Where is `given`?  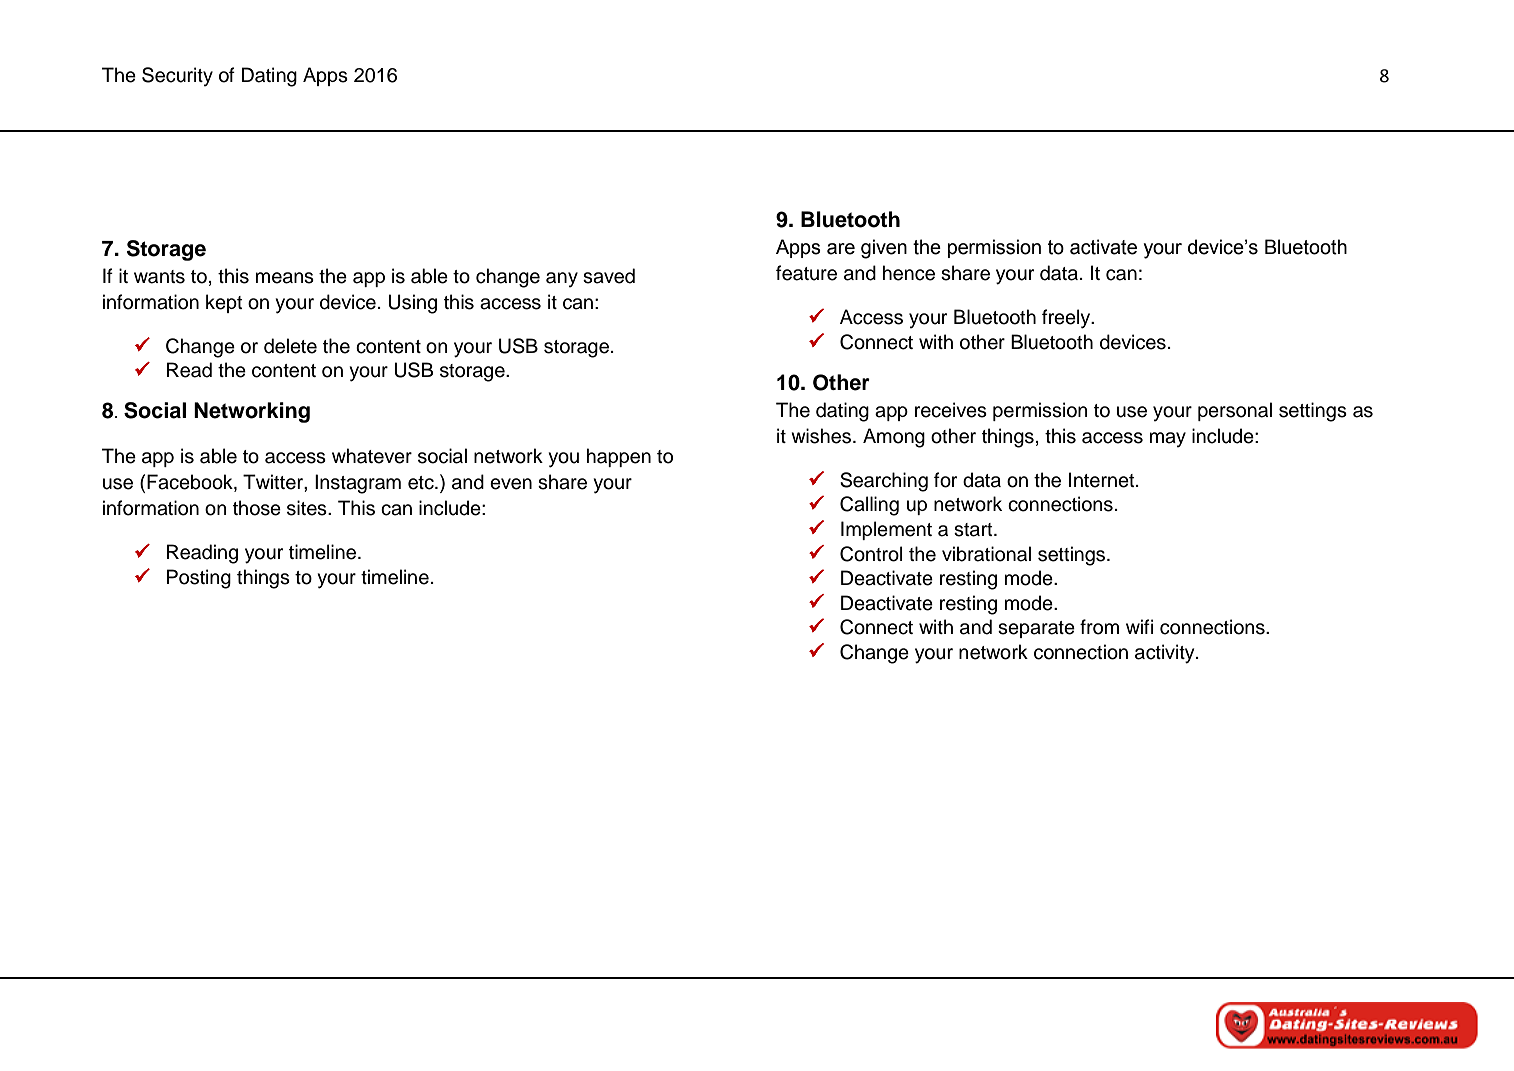 given is located at coordinates (884, 249).
